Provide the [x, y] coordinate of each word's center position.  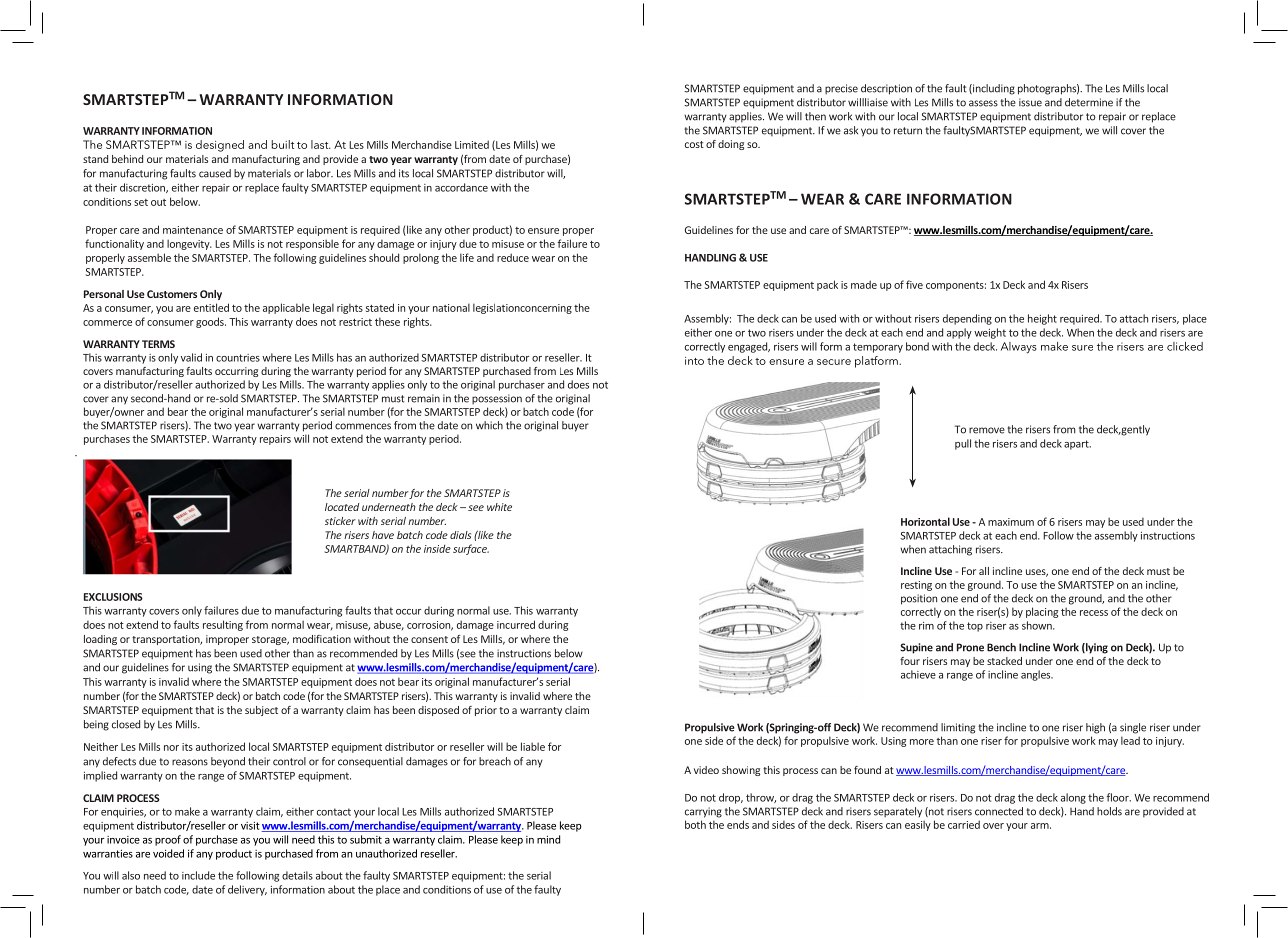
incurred [516, 624]
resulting [223, 625]
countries [238, 358]
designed [220, 146]
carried [964, 824]
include [198, 875]
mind [548, 839]
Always [1019, 348]
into [694, 361]
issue [1030, 102]
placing [1042, 612]
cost [694, 144]
